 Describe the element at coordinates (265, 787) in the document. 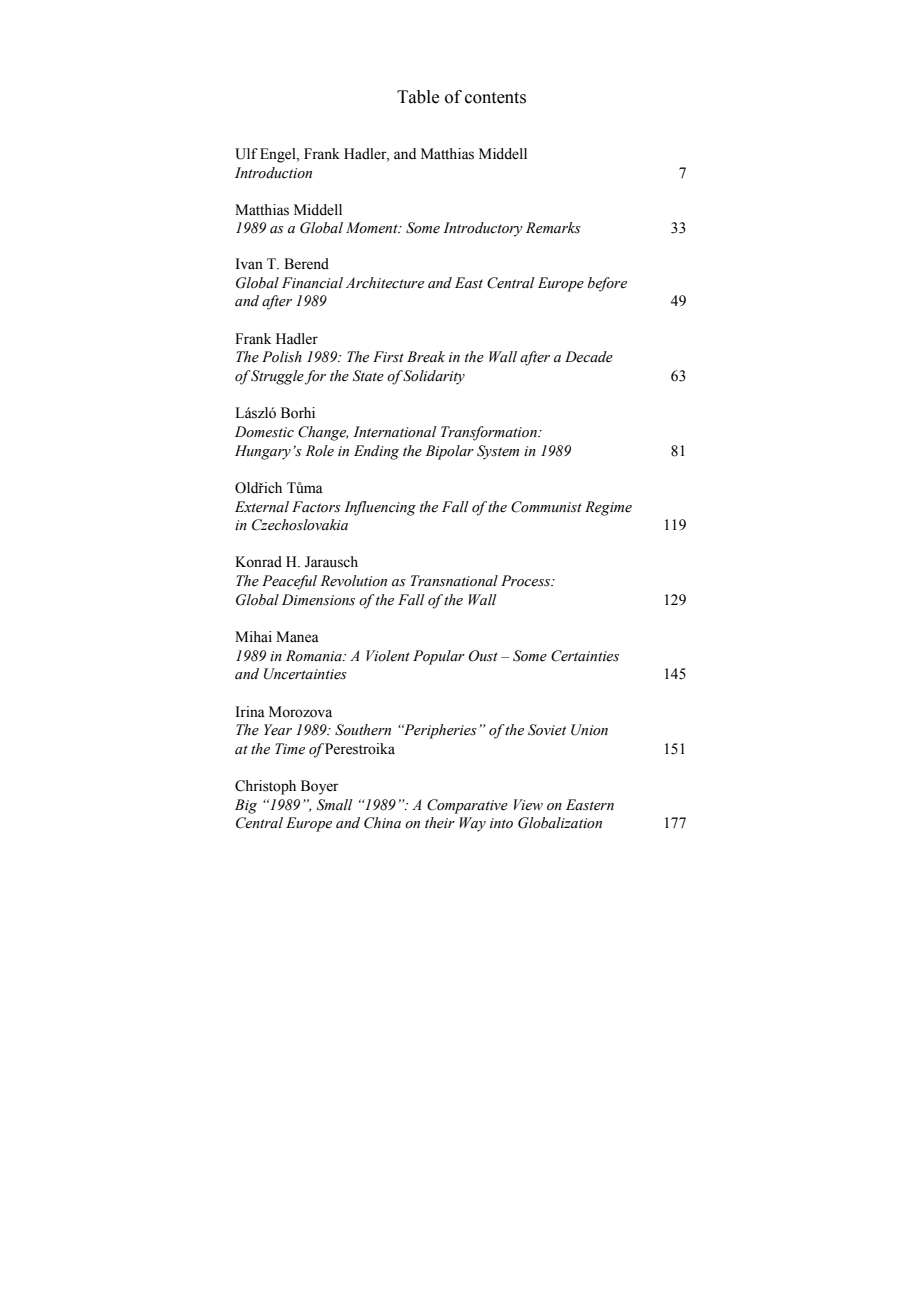

I see `Christoph` at that location.
